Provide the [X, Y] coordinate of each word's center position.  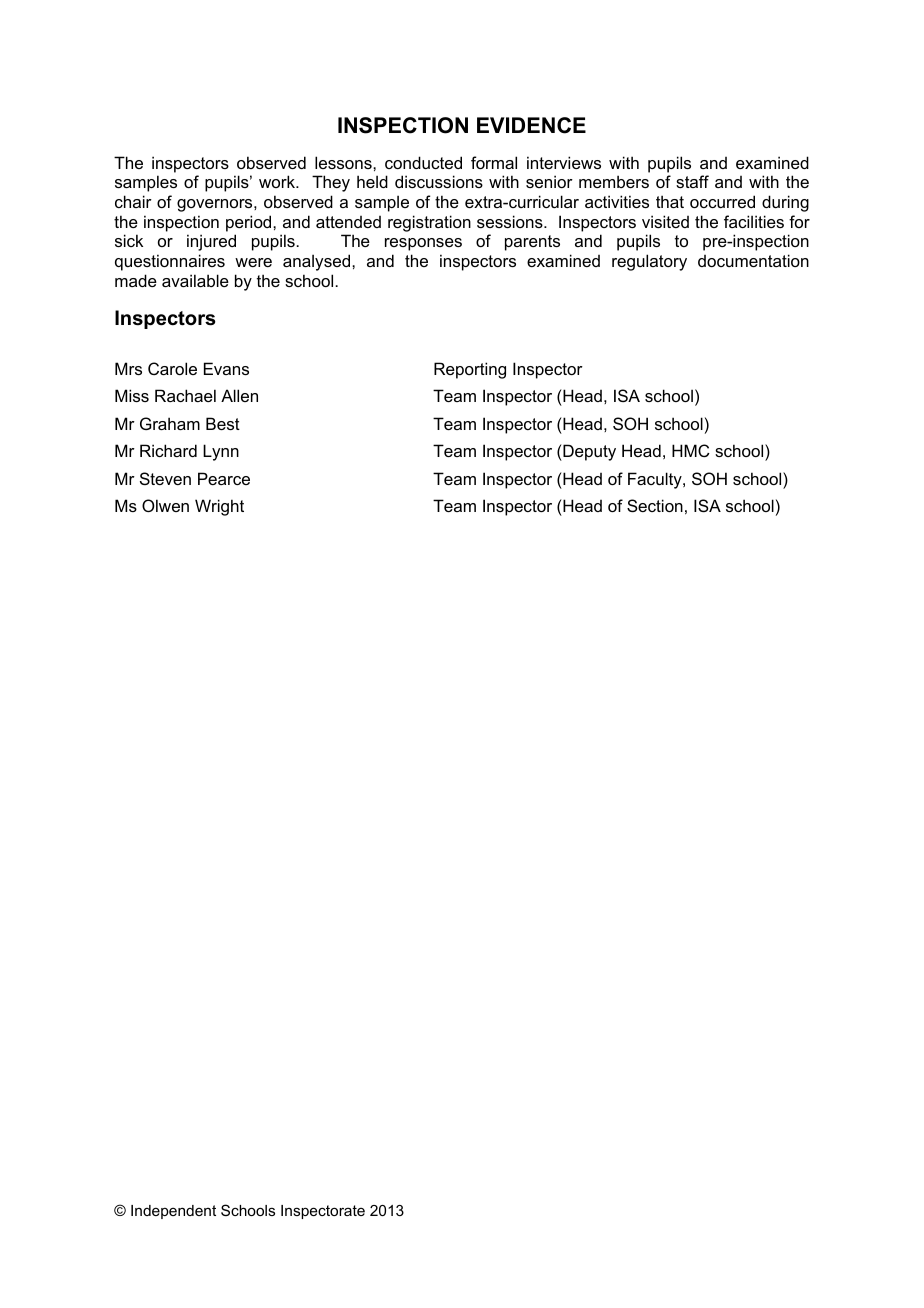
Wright [219, 507]
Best [223, 423]
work [278, 181]
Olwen [165, 505]
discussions [439, 181]
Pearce [224, 478]
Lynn [221, 452]
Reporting [470, 370]
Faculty [656, 480]
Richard [168, 450]
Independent [173, 1212]
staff [692, 181]
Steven [165, 478]
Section [655, 505]
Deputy [588, 452]
